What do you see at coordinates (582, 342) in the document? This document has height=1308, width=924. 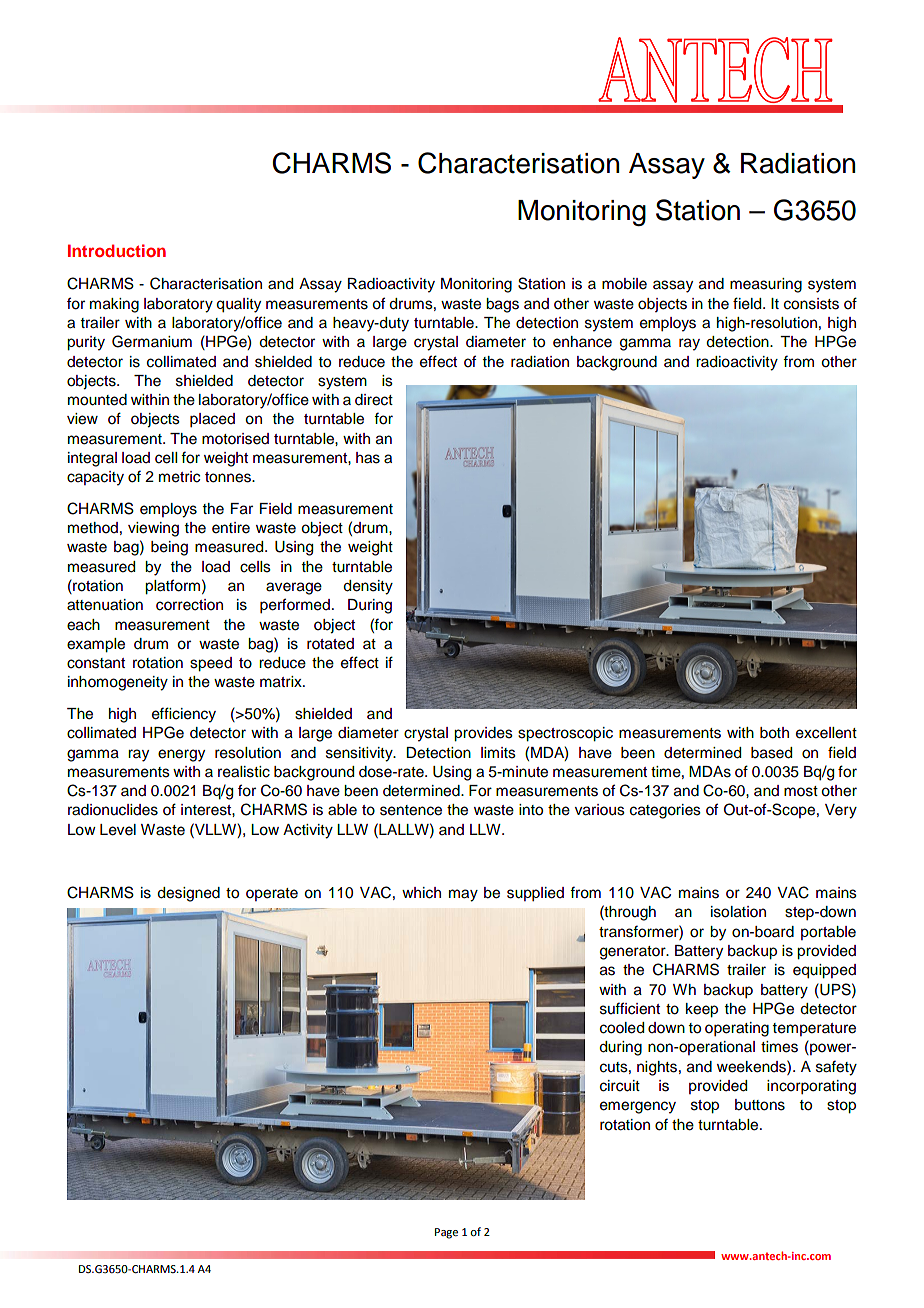 I see `enhance` at bounding box center [582, 342].
